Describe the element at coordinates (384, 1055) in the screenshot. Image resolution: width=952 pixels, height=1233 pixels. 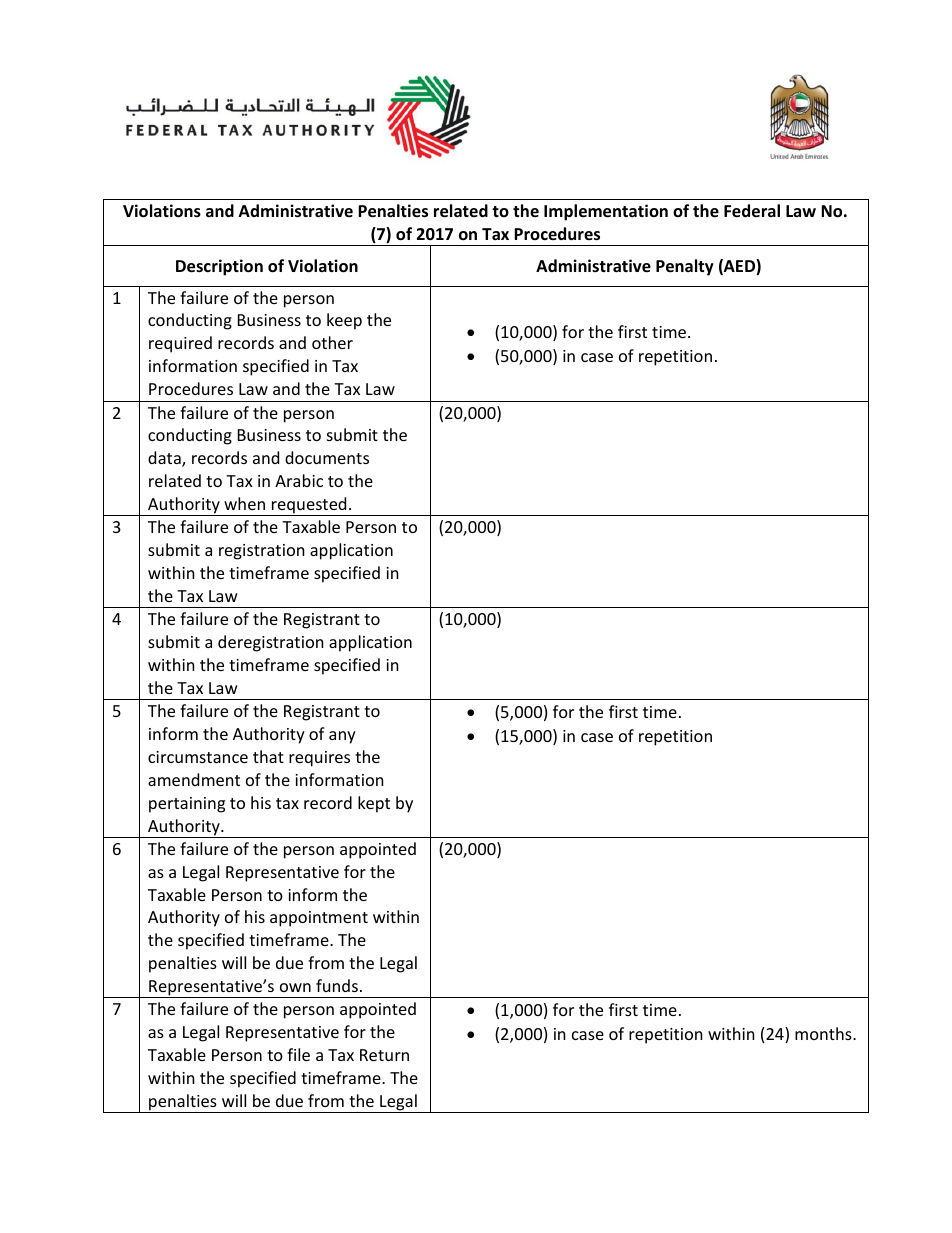
I see `Return` at that location.
